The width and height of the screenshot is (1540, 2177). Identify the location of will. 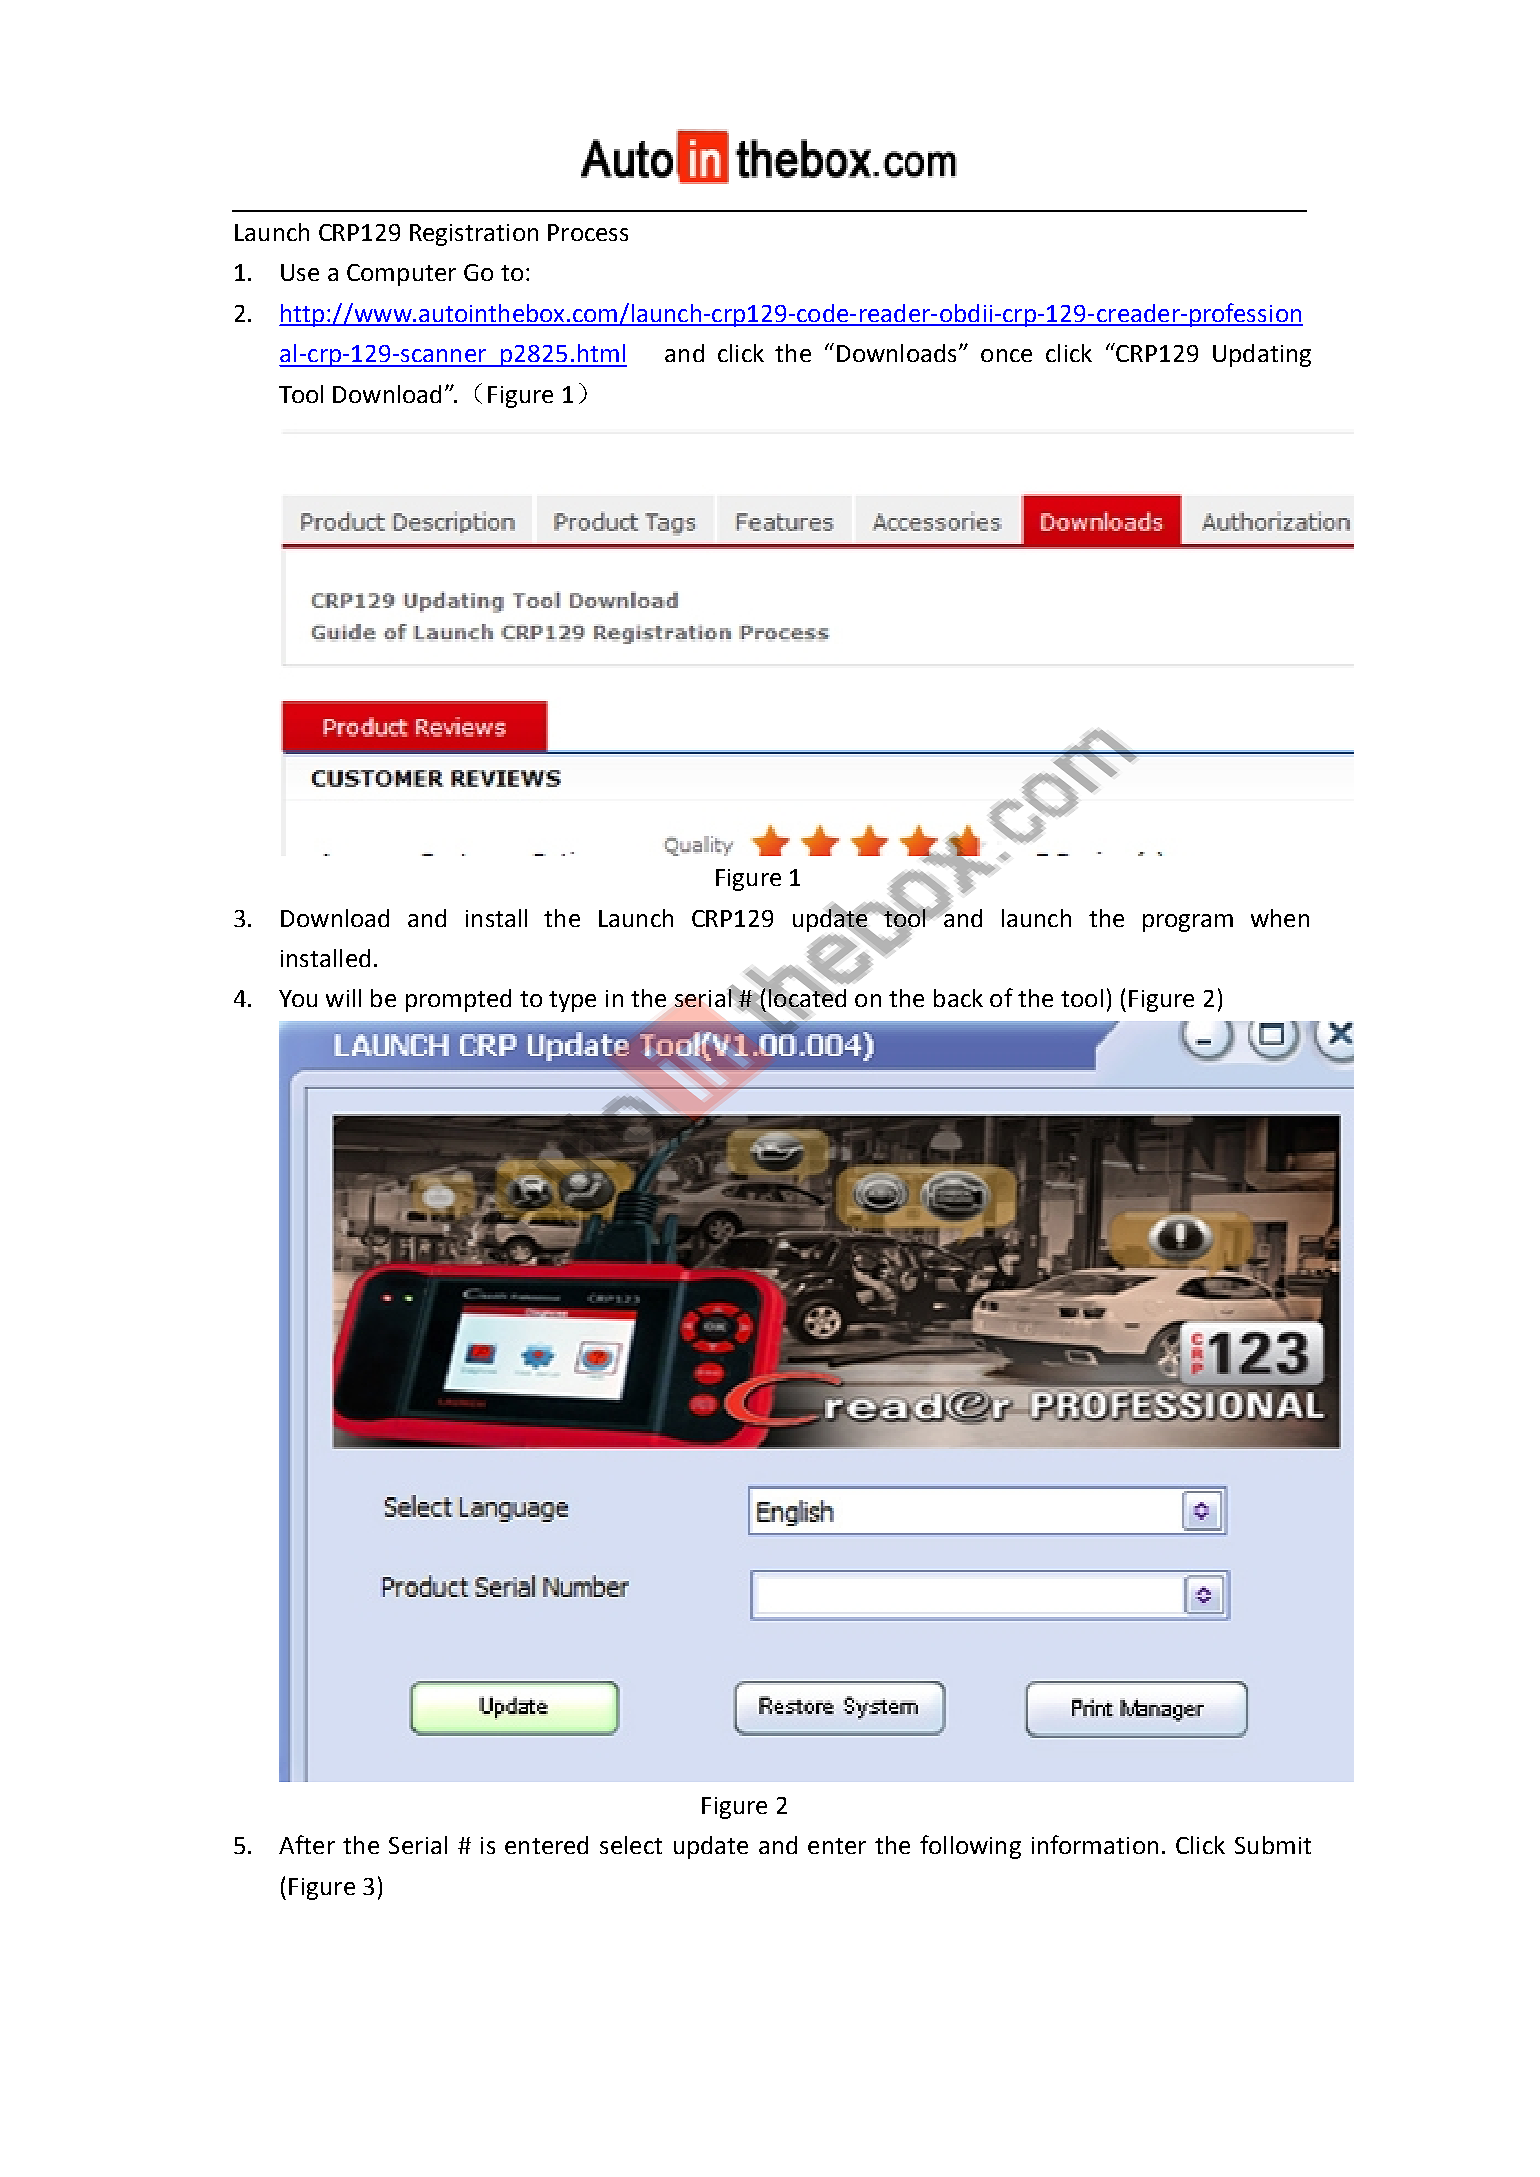
(343, 998).
